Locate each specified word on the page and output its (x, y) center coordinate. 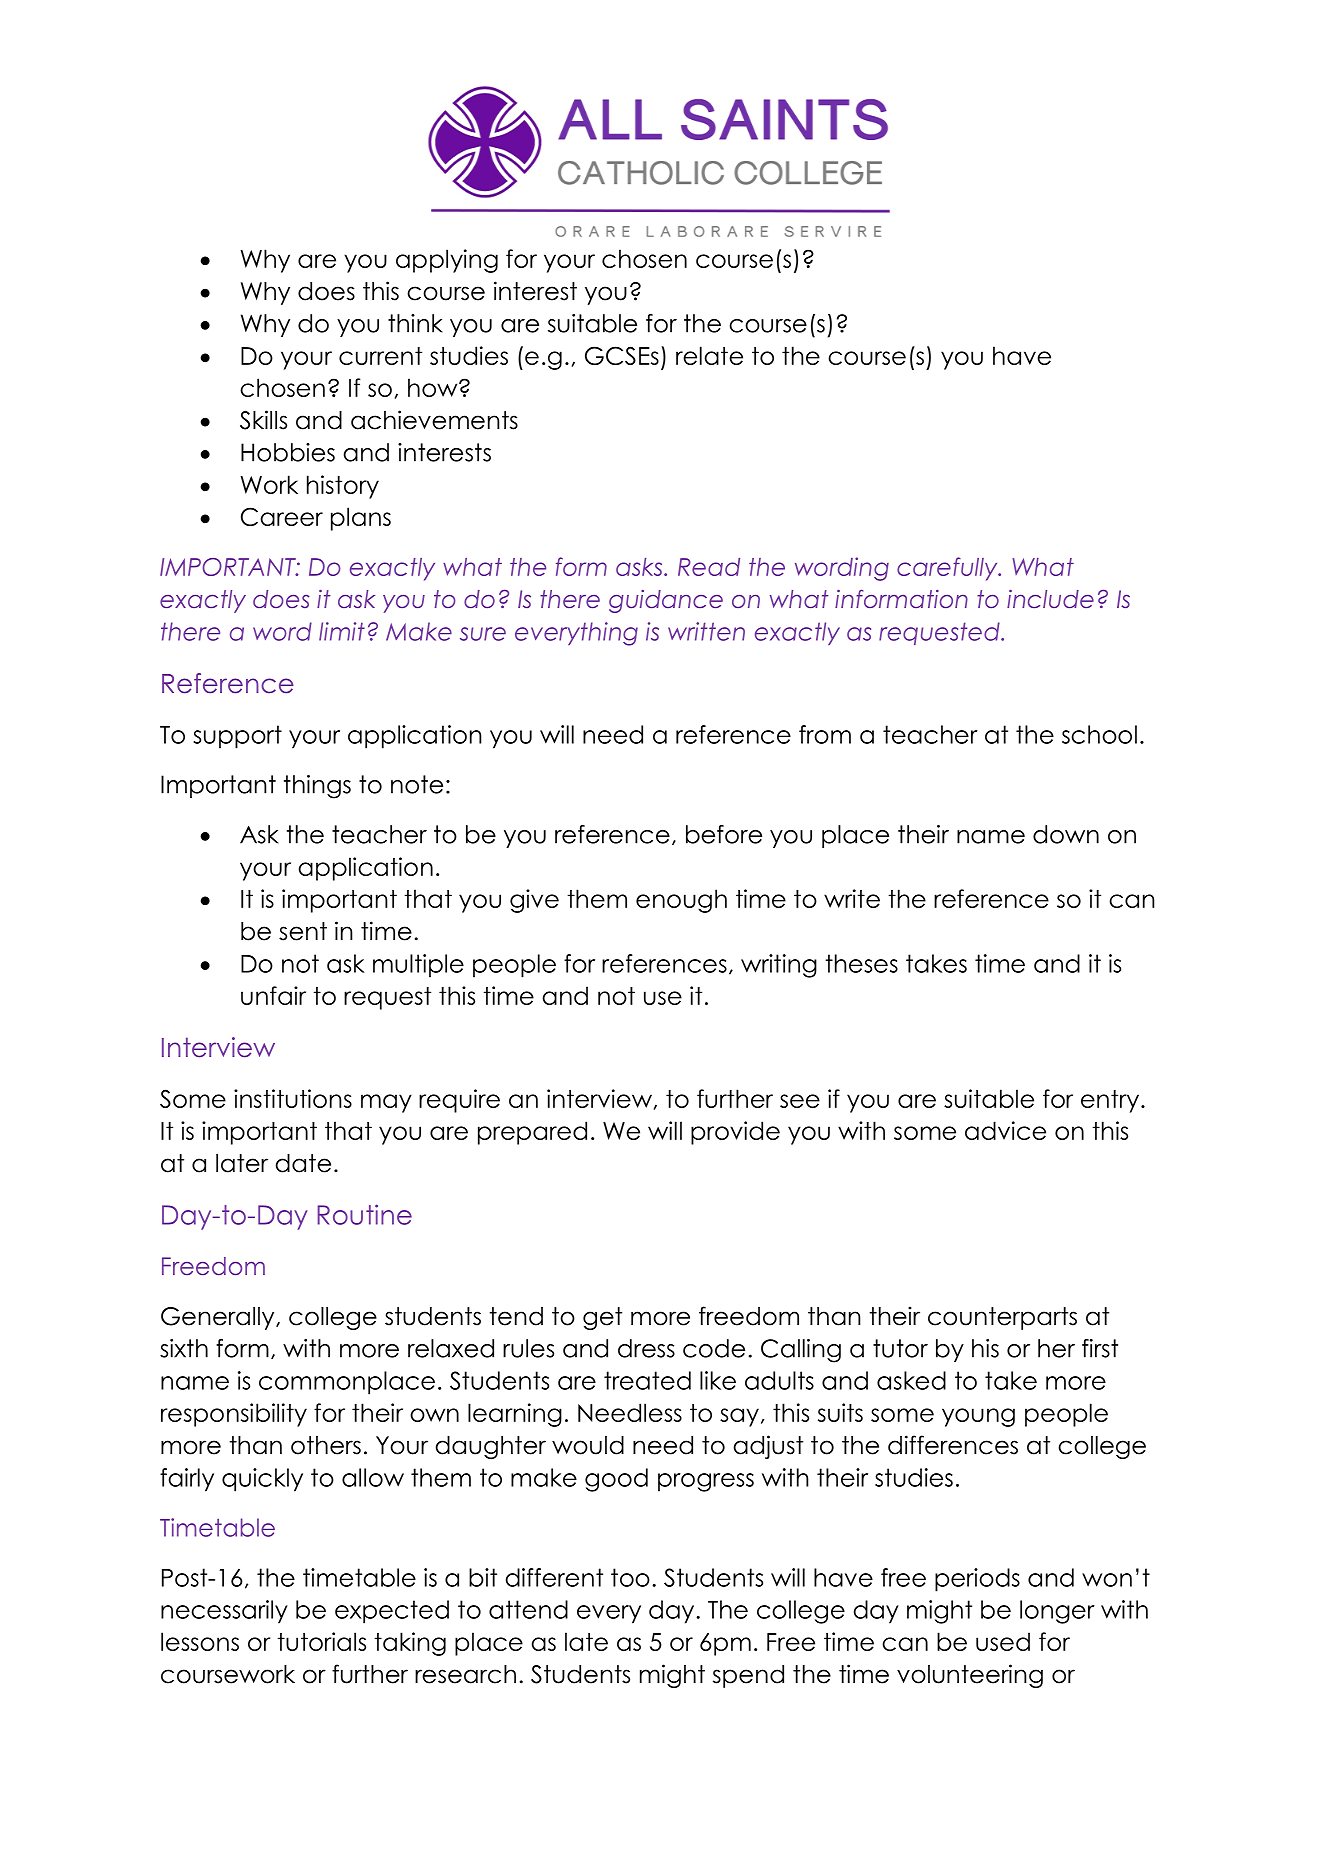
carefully (948, 569)
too (630, 1577)
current (380, 356)
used (1003, 1641)
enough (681, 901)
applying (447, 261)
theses (862, 963)
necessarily (224, 1612)
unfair (273, 995)
